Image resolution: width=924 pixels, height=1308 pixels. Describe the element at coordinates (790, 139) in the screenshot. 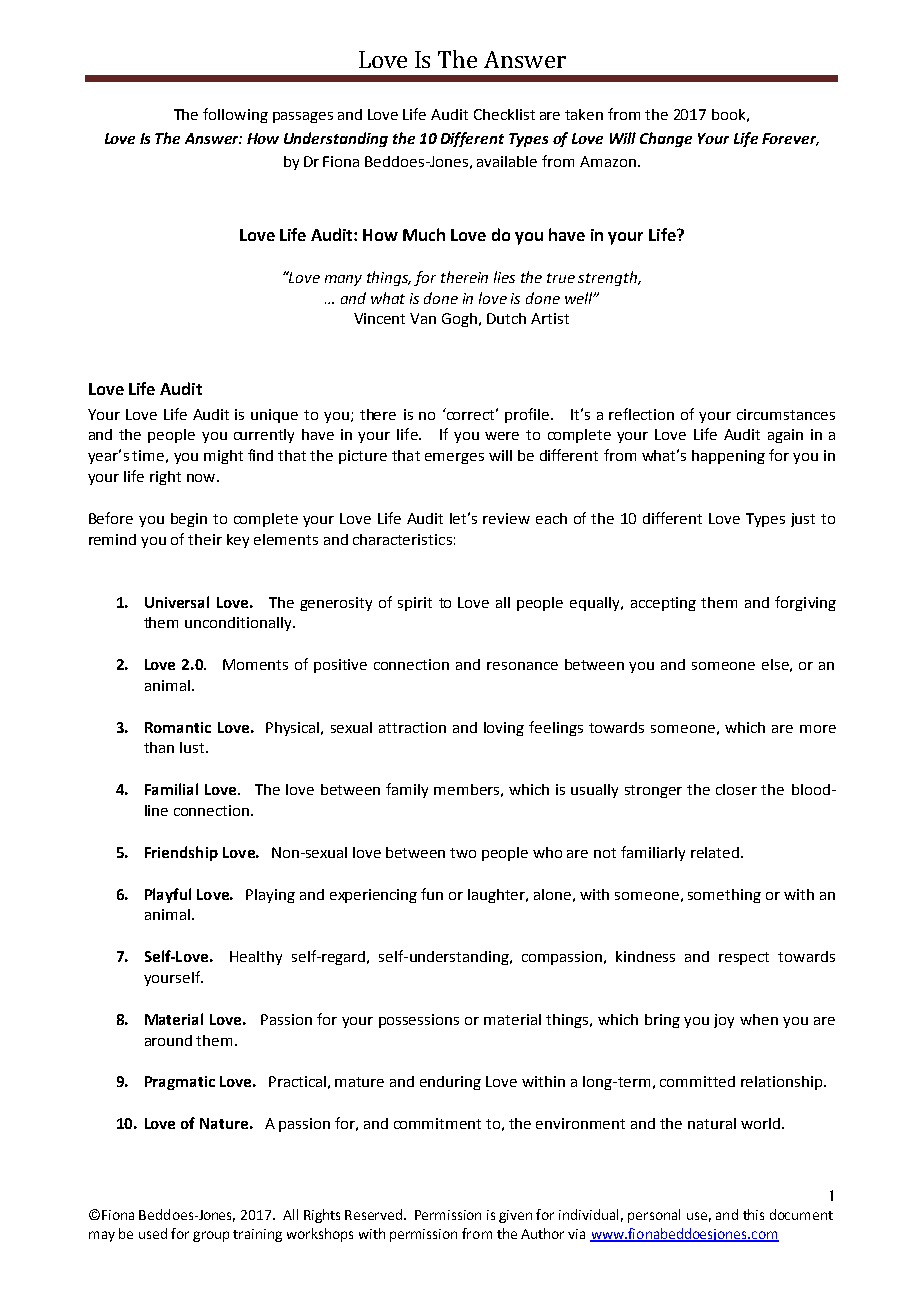

I see `Forever` at that location.
